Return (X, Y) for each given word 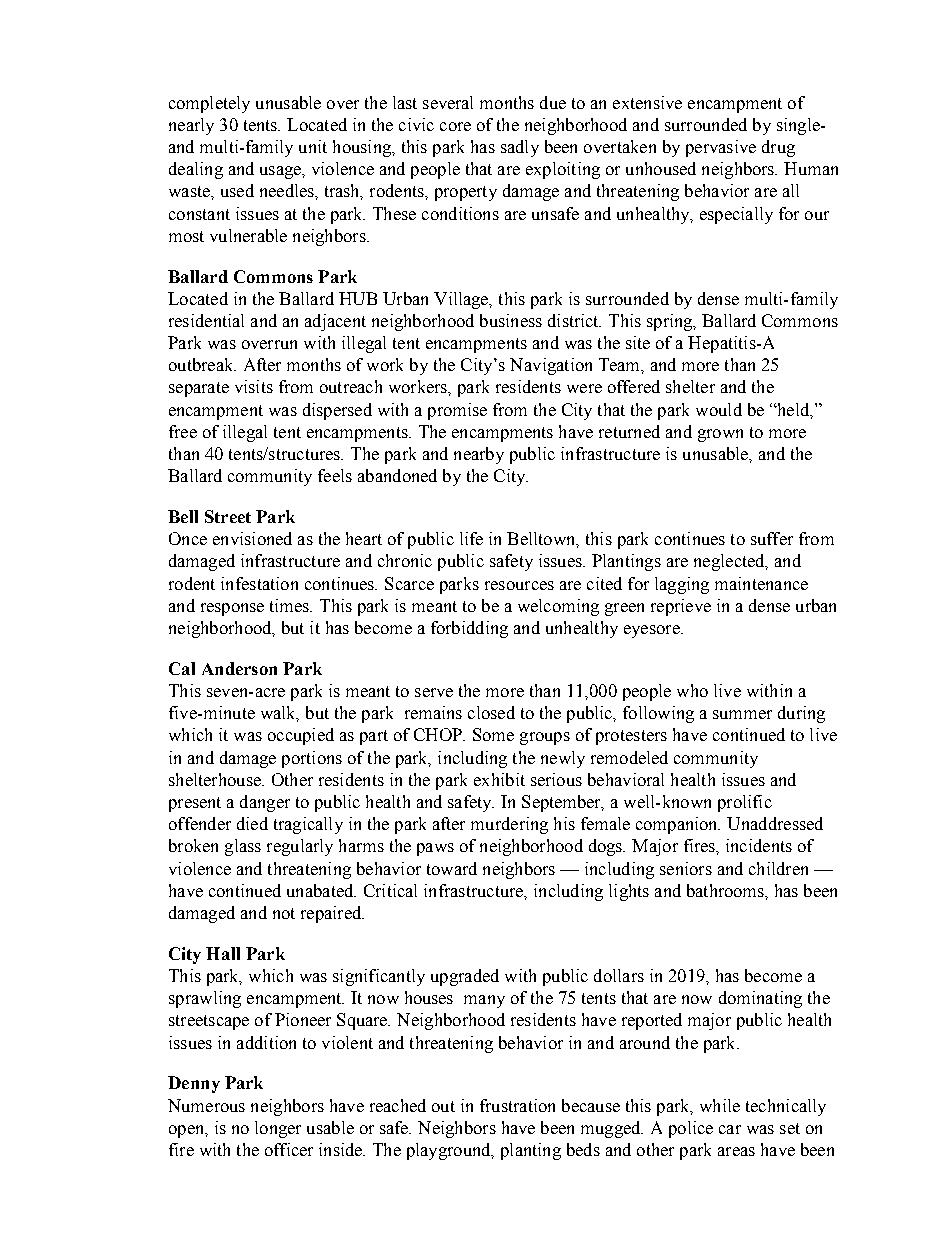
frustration (517, 1105)
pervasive (721, 148)
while (720, 1105)
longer (278, 1129)
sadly (520, 148)
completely (209, 104)
